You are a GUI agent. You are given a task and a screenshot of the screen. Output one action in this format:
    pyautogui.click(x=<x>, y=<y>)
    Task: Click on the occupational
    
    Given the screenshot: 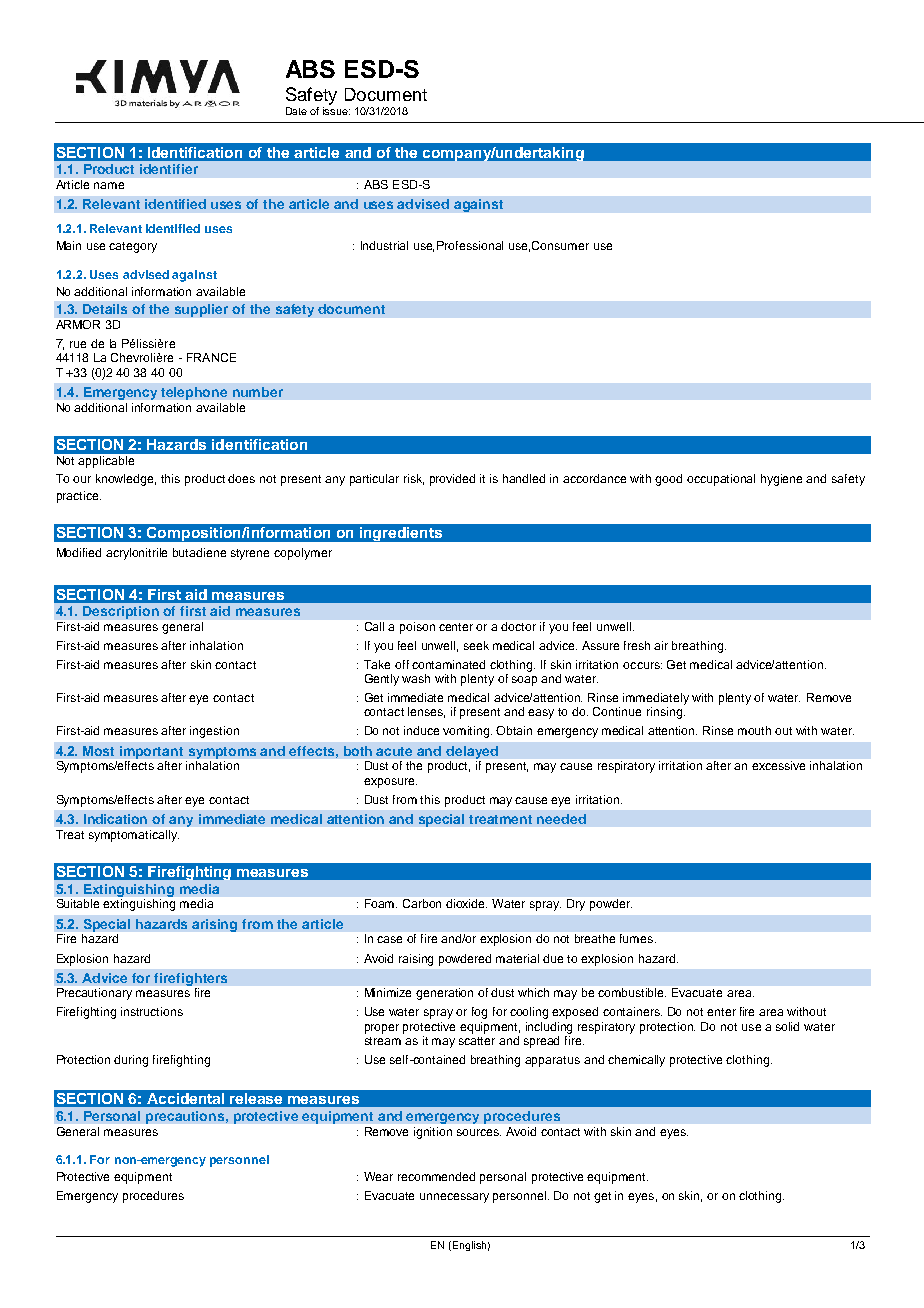 What is the action you would take?
    pyautogui.click(x=721, y=480)
